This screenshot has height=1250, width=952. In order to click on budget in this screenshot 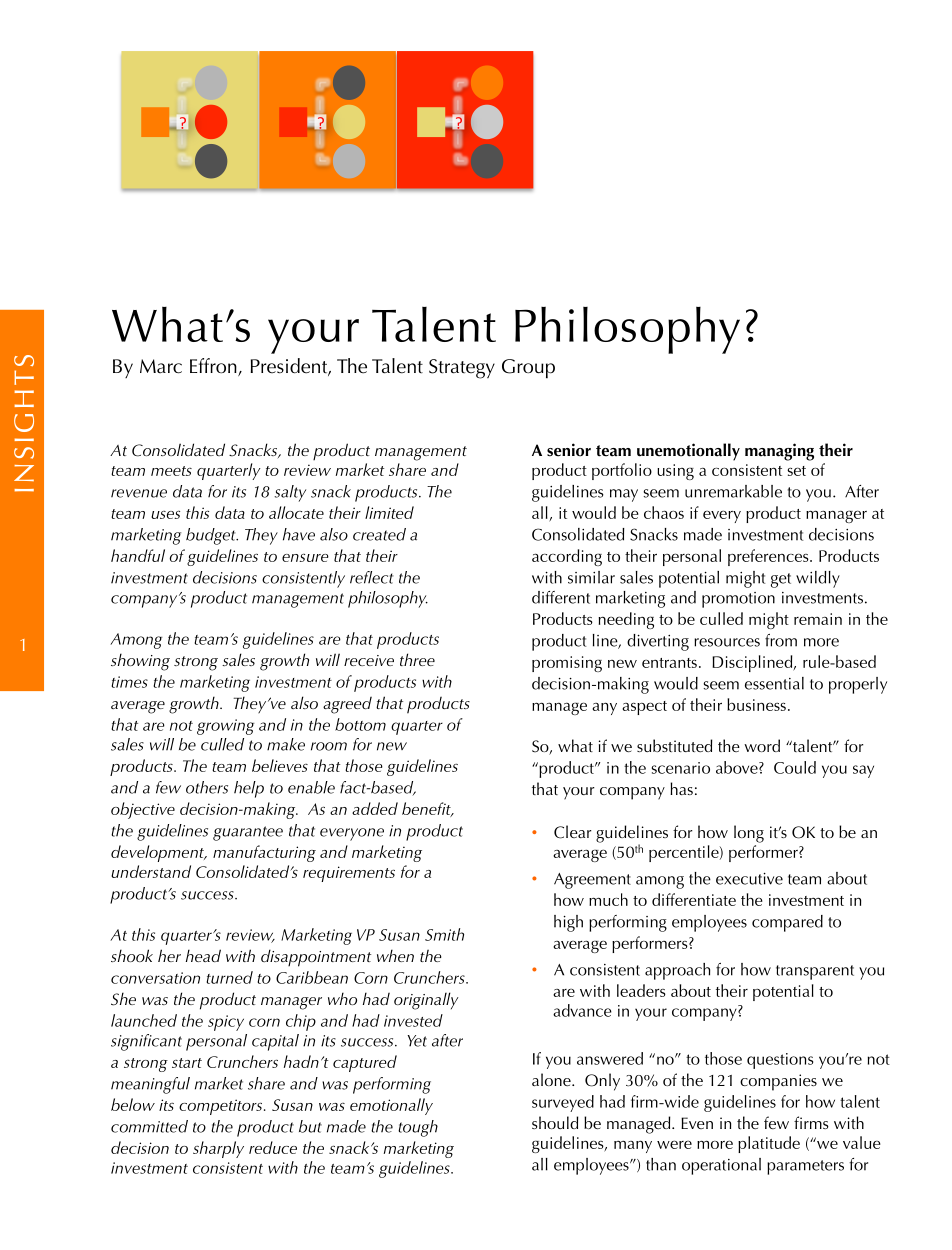, I will do `click(212, 536)`.
